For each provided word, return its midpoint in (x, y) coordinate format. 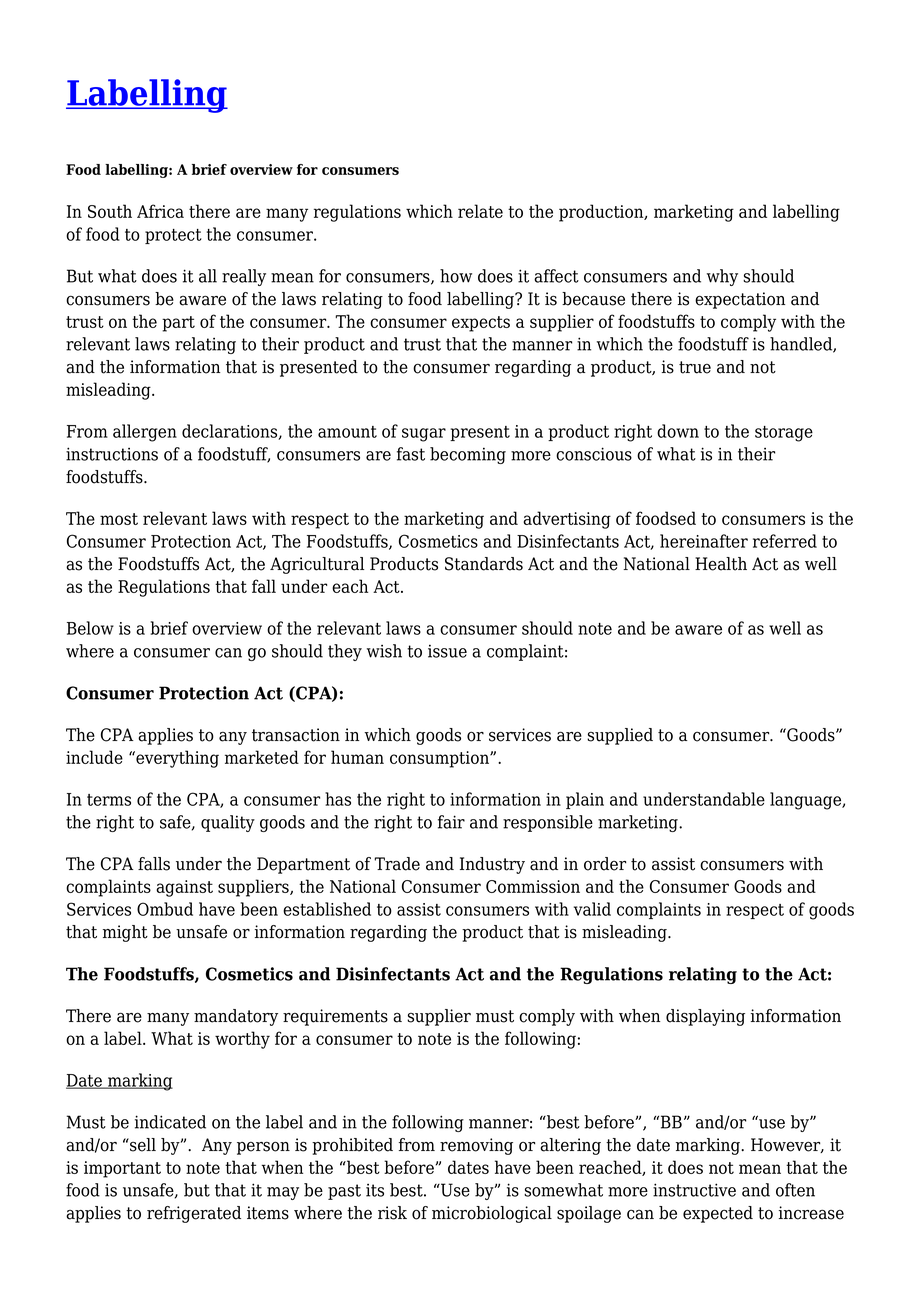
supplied (620, 736)
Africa (160, 211)
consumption (440, 759)
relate (480, 211)
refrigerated (194, 1214)
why (722, 277)
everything (176, 759)
